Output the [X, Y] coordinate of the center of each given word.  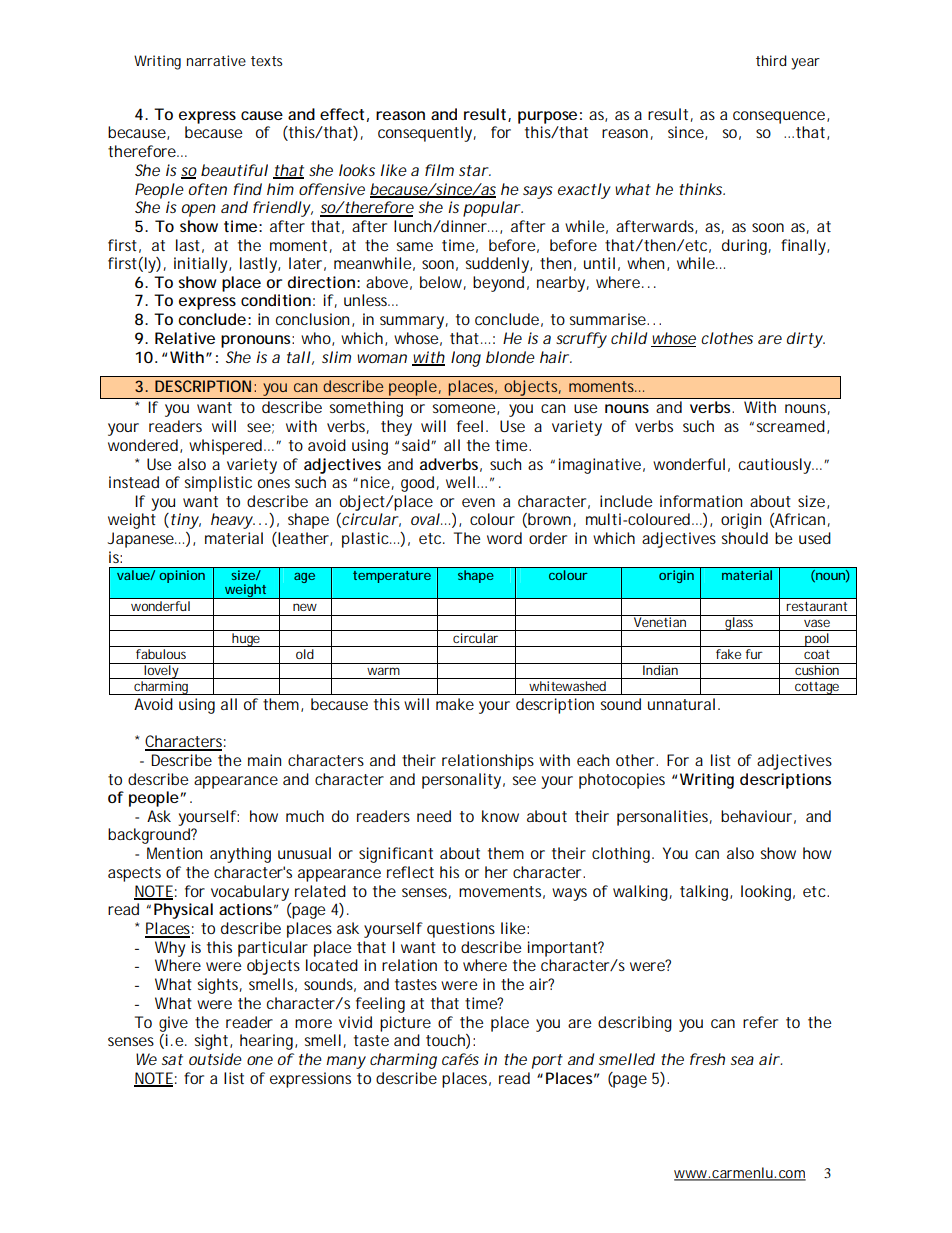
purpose [547, 117]
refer [760, 1022]
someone [465, 409]
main [264, 760]
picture [405, 1024]
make [455, 704]
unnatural [681, 704]
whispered [225, 447]
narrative [216, 60]
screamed [791, 426]
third [771, 60]
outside [215, 1059]
